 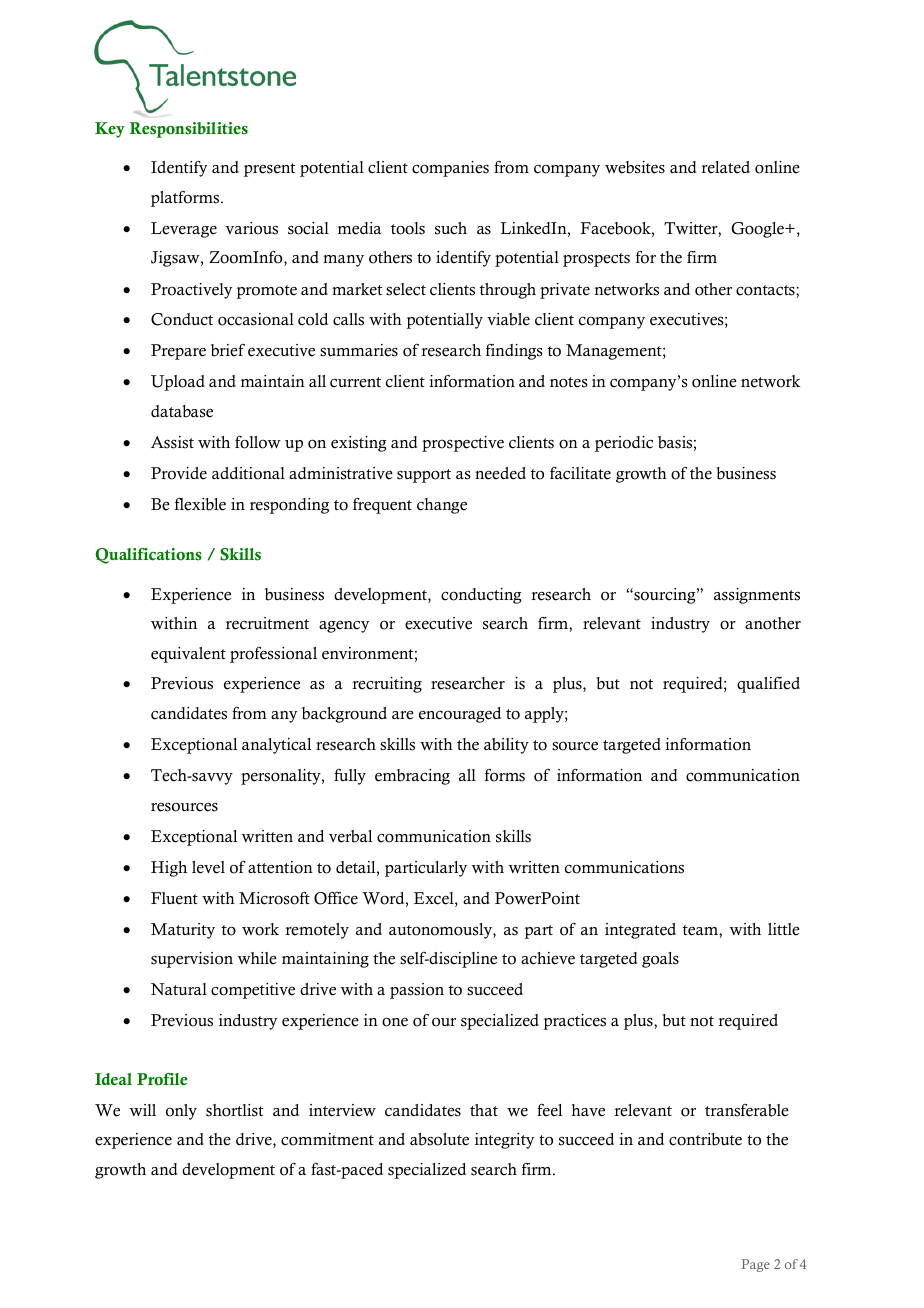 What do you see at coordinates (439, 1139) in the page?
I see `absolute` at bounding box center [439, 1139].
